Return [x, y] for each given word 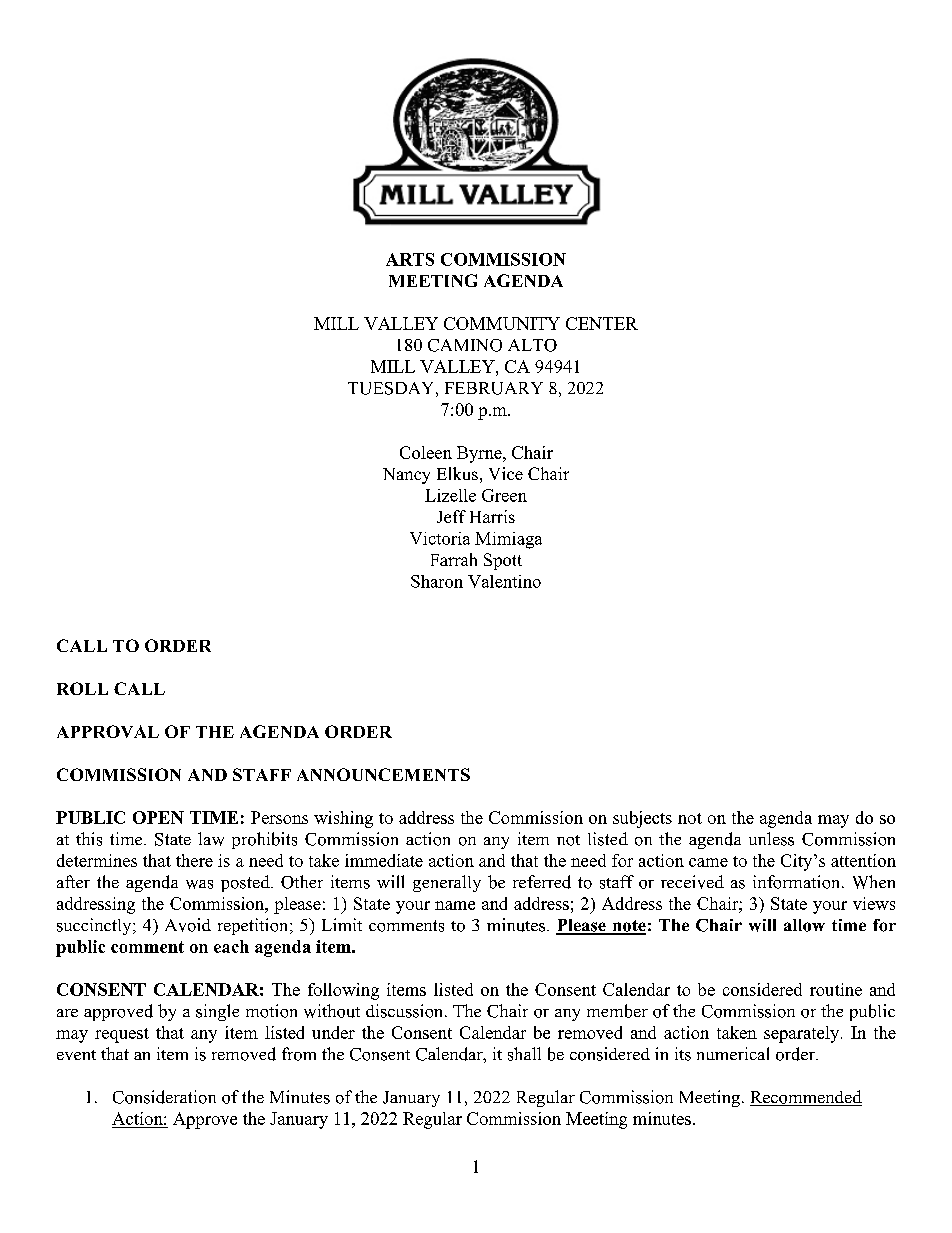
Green [504, 495]
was [199, 884]
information [798, 882]
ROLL [82, 688]
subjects [642, 819]
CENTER [602, 323]
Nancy [406, 476]
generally [447, 883]
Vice [506, 473]
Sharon [437, 581]
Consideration [164, 1097]
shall [524, 1054]
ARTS [410, 259]
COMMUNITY [502, 323]
